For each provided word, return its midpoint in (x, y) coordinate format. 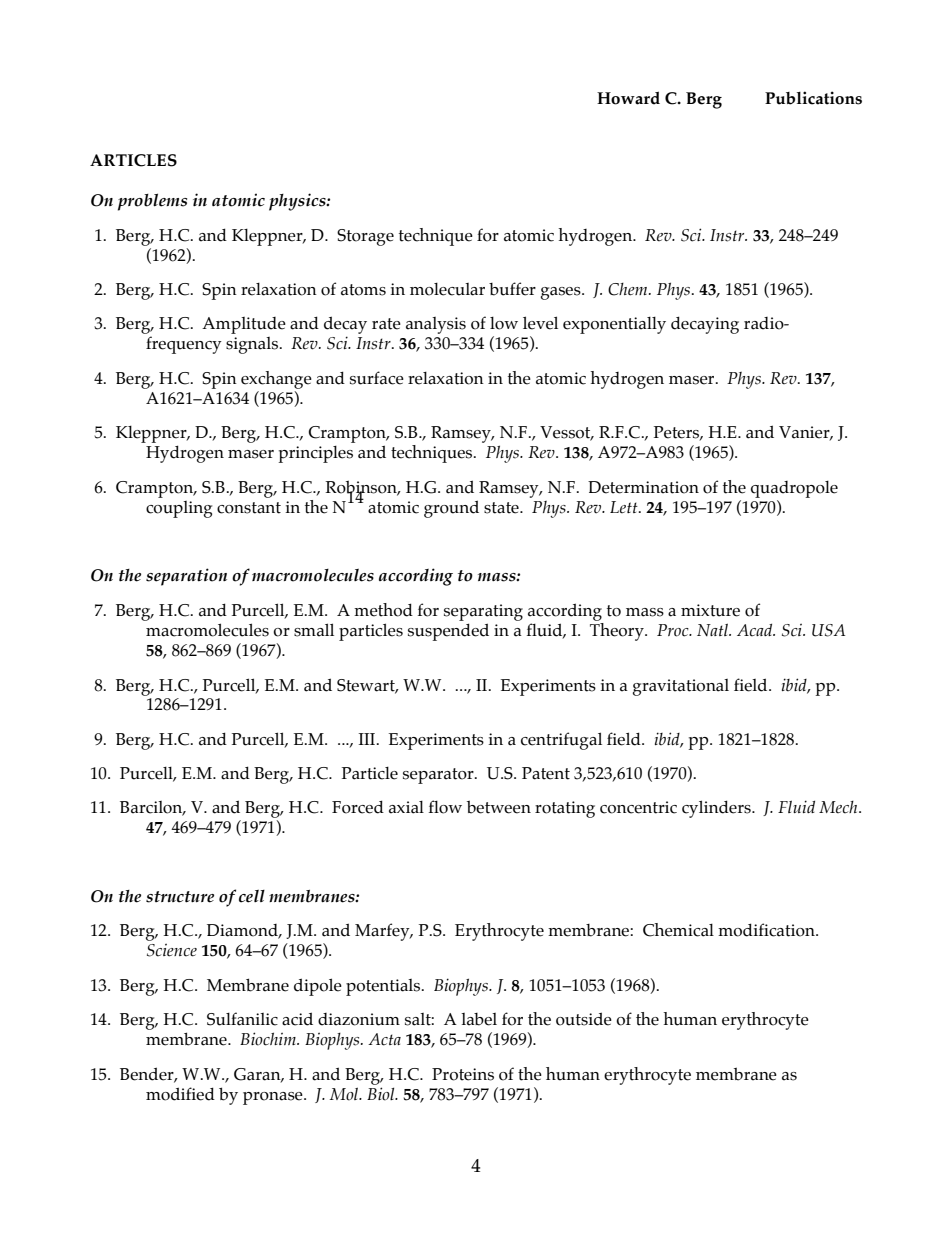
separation (186, 577)
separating (483, 612)
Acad (756, 630)
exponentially (614, 325)
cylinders (717, 809)
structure (180, 897)
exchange (276, 380)
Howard (628, 98)
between (499, 807)
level (540, 323)
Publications (813, 98)
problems (152, 202)
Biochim (269, 1039)
